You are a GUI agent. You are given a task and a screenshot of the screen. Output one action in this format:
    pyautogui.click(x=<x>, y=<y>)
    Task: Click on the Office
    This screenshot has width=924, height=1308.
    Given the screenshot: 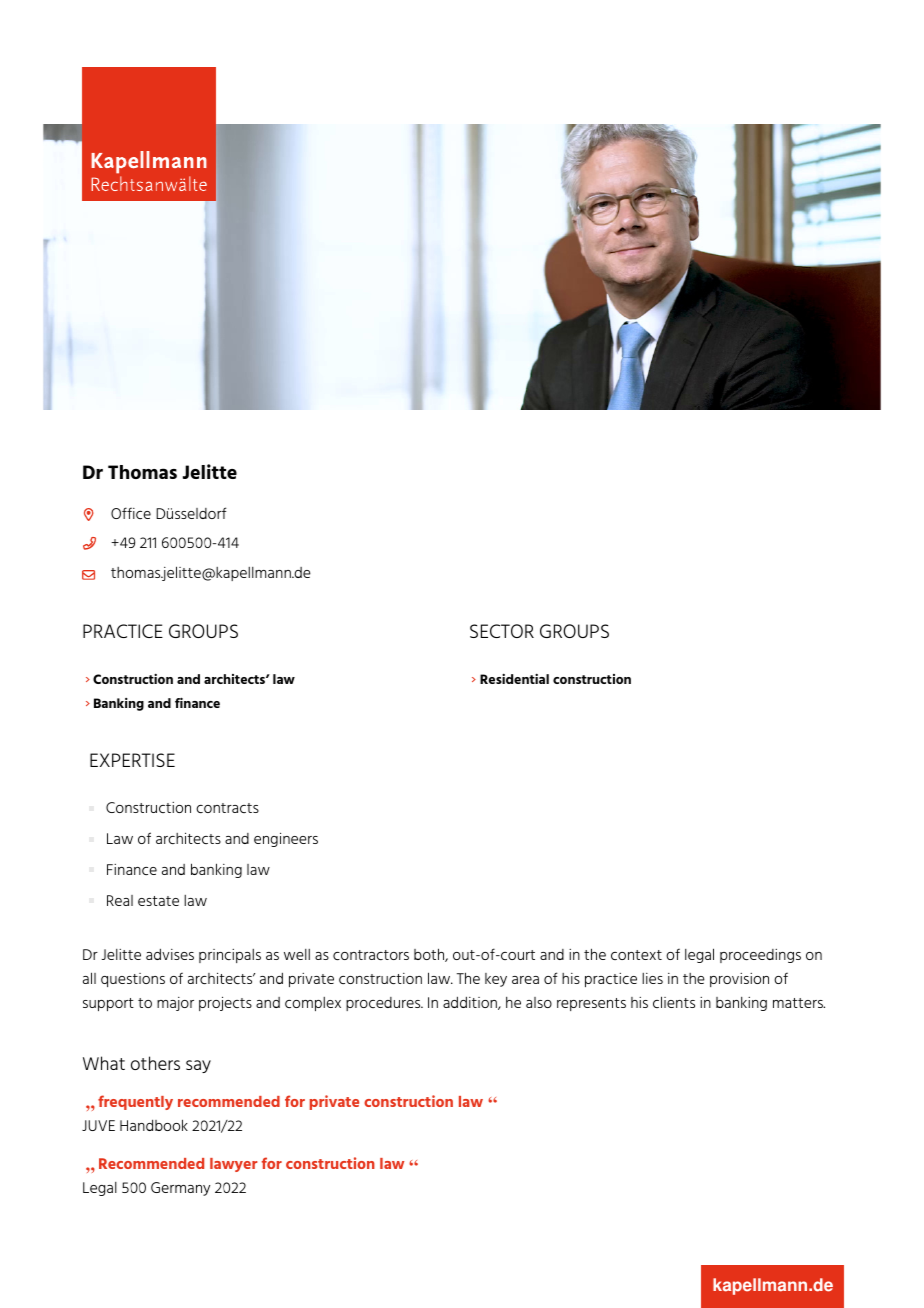 What is the action you would take?
    pyautogui.click(x=131, y=513)
